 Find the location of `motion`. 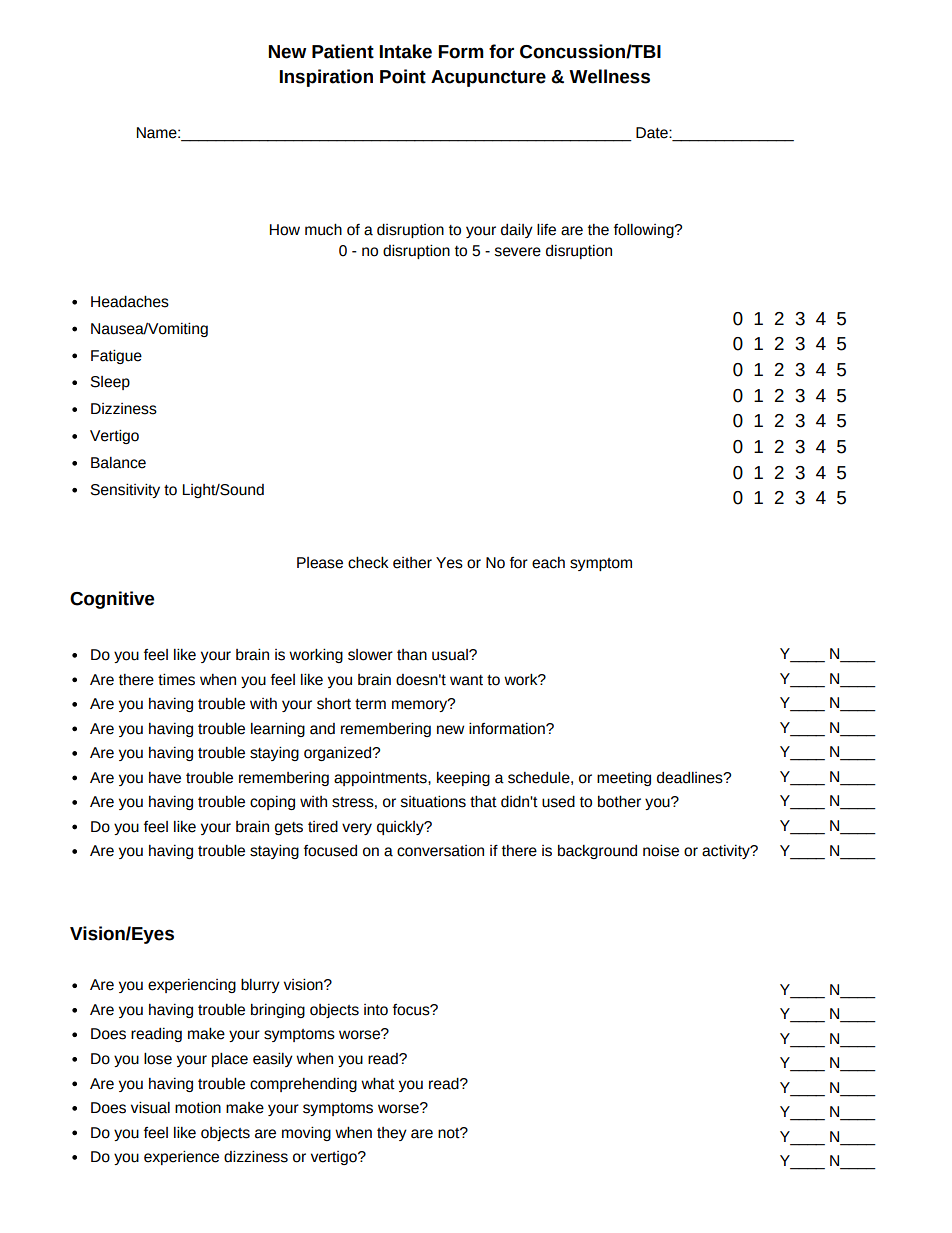

motion is located at coordinates (198, 1107).
